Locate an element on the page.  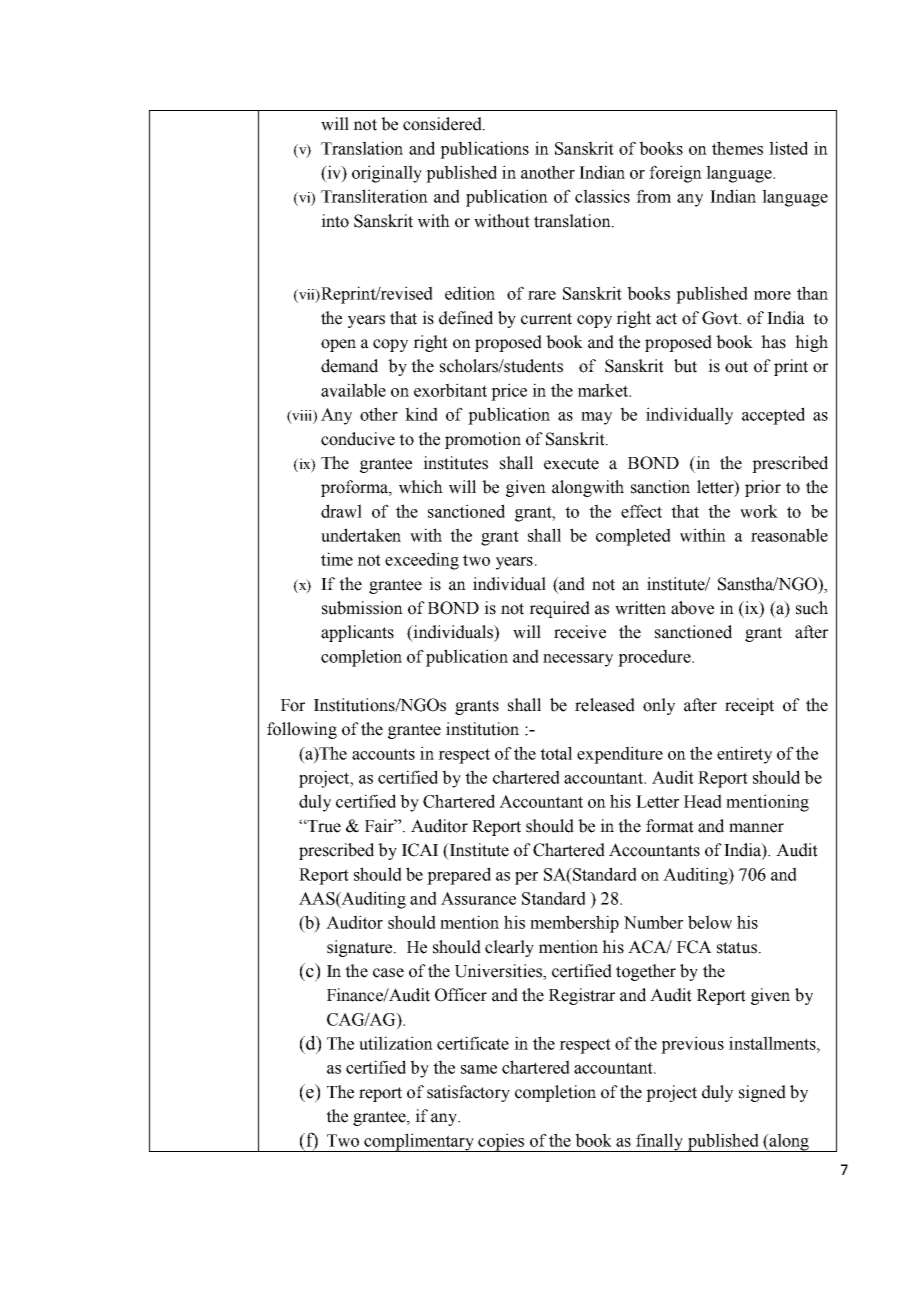
above is located at coordinates (692, 608).
